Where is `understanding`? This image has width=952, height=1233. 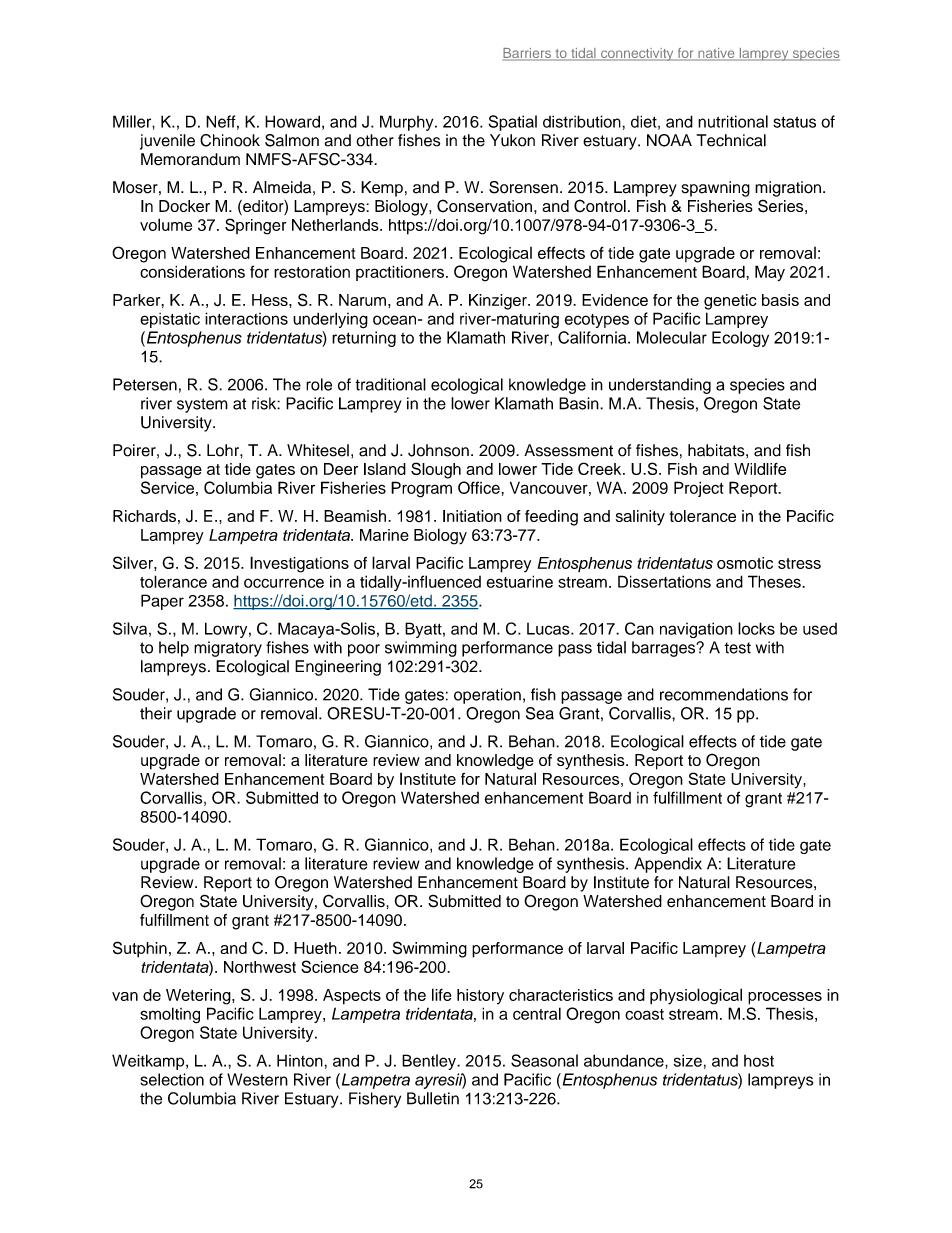
understanding is located at coordinates (660, 386).
